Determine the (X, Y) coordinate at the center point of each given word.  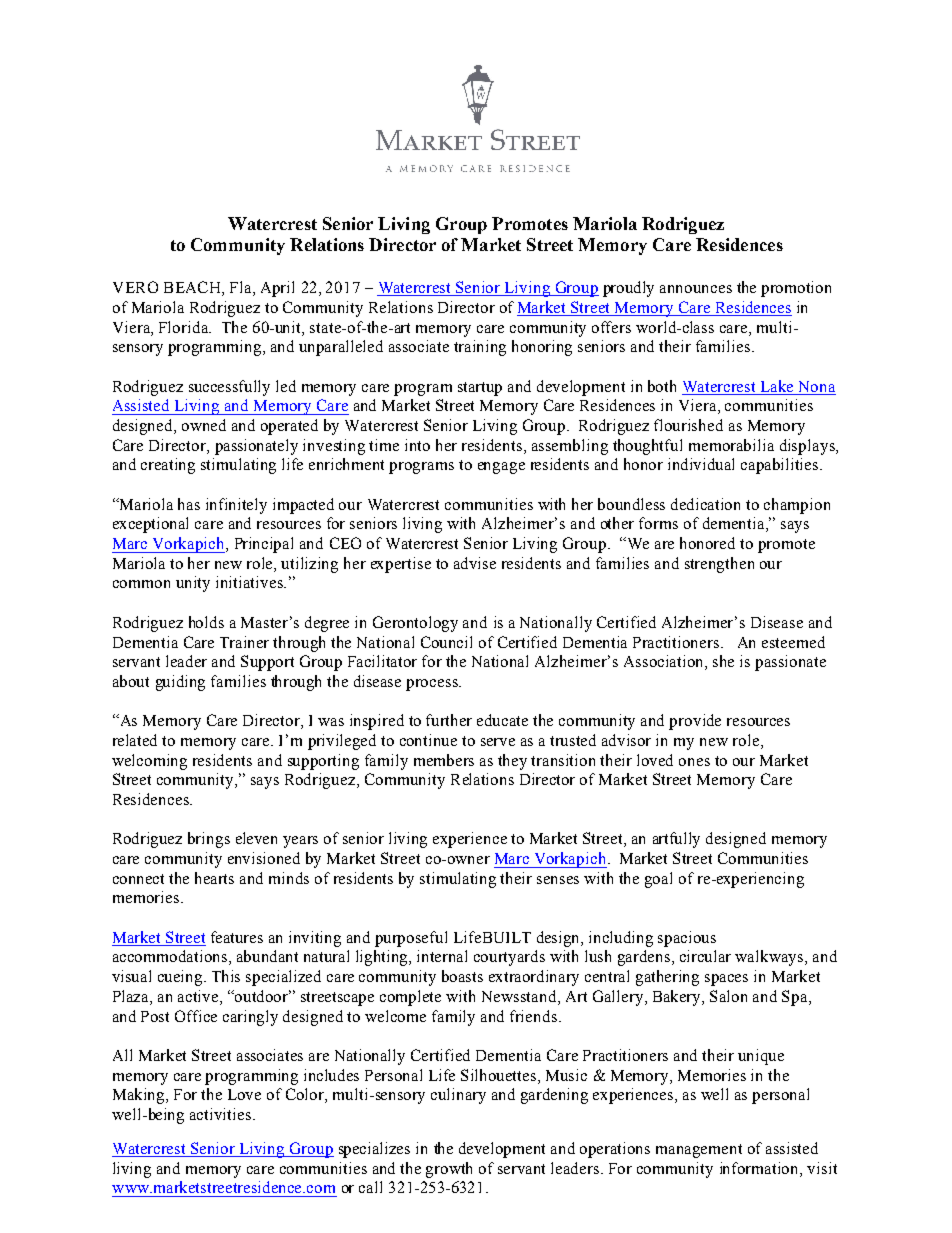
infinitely (236, 506)
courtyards (509, 958)
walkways (770, 958)
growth (449, 1170)
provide (695, 722)
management (699, 1151)
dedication (705, 504)
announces (696, 289)
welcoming (149, 762)
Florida (185, 327)
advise (475, 563)
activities (220, 1114)
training (480, 348)
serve (498, 742)
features (237, 937)
